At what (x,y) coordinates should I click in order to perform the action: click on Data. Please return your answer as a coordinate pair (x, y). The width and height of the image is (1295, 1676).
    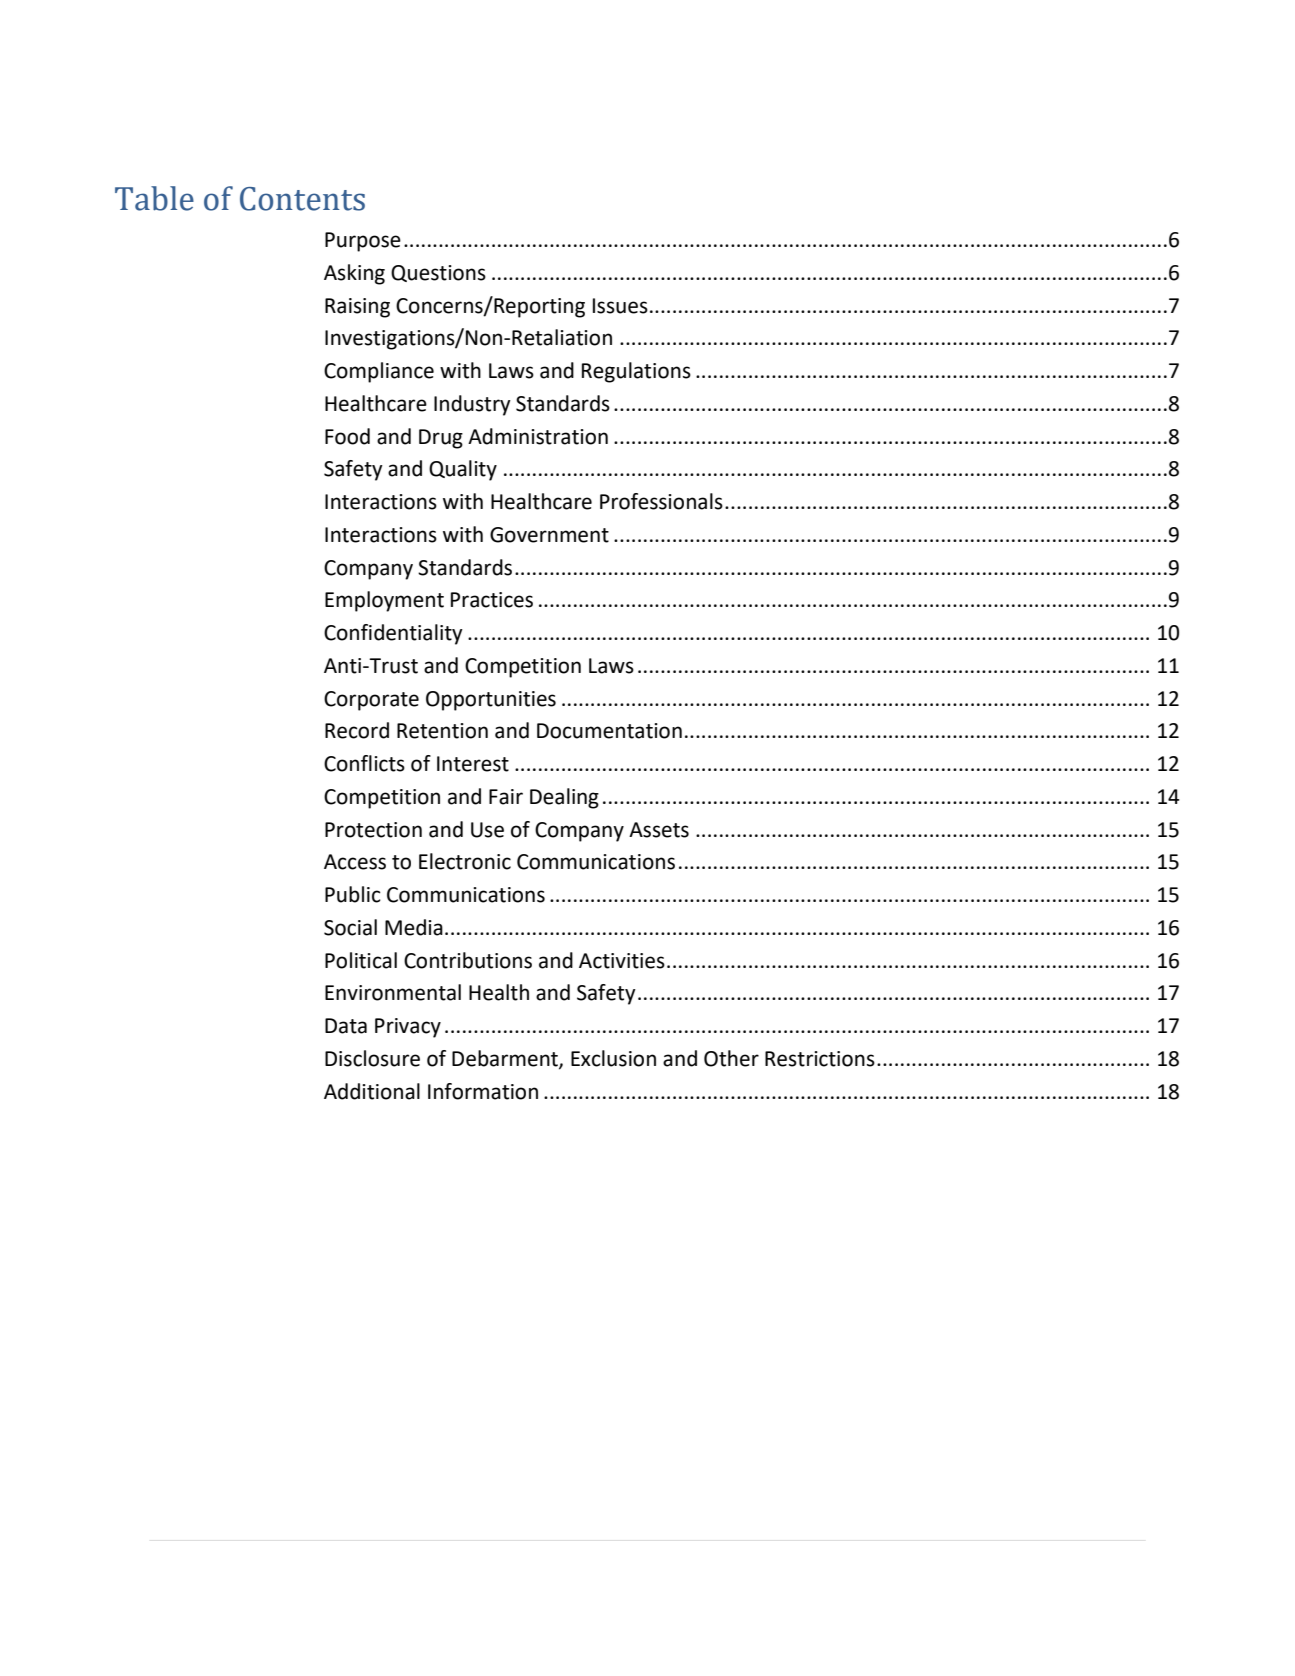
    Looking at the image, I should click on (346, 1026).
